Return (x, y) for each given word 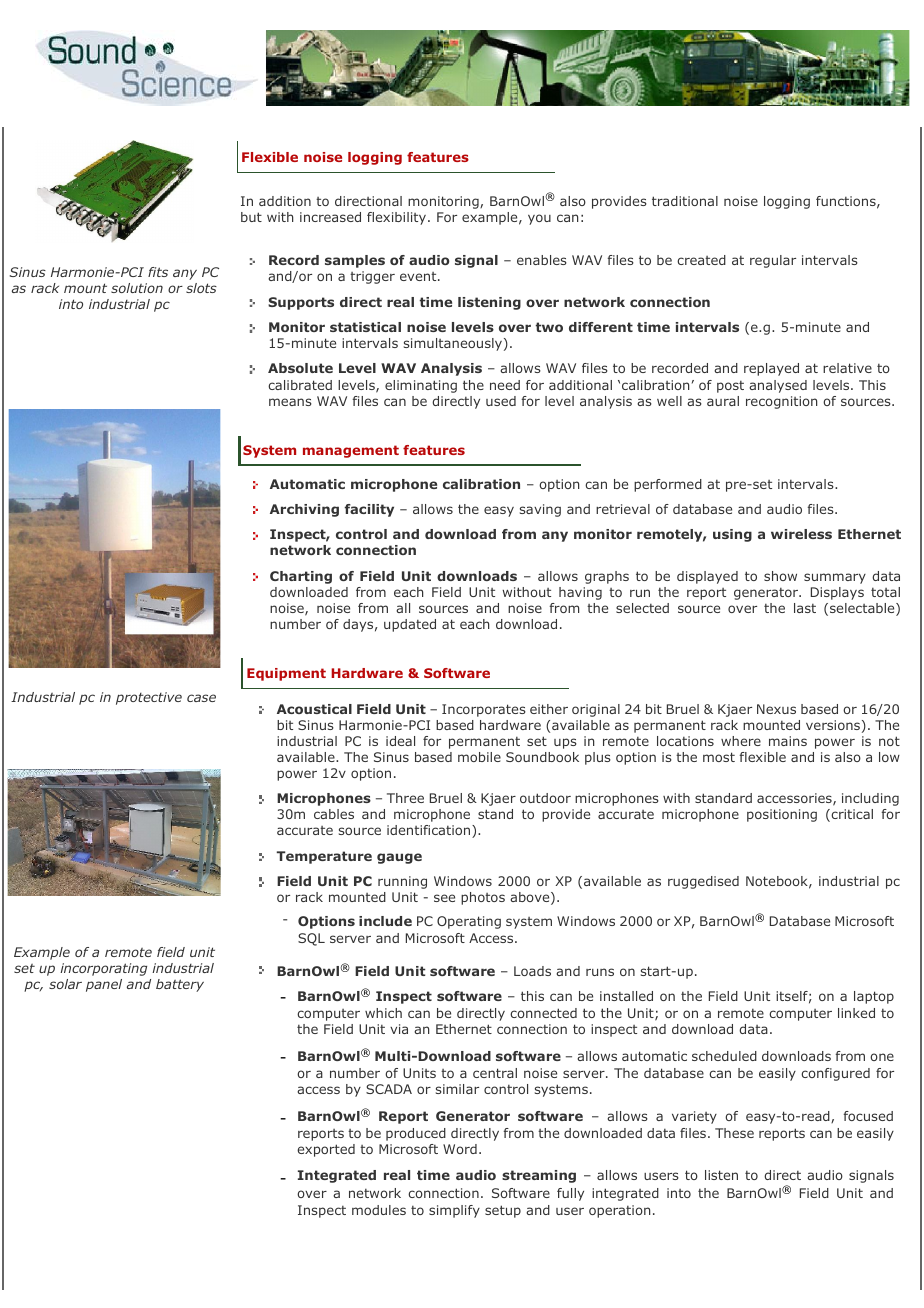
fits (158, 272)
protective (149, 698)
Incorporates (484, 710)
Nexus (776, 709)
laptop (874, 997)
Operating (469, 922)
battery (180, 985)
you (539, 219)
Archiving (304, 510)
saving (540, 510)
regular (773, 261)
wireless (801, 534)
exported (326, 1150)
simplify (454, 1211)
